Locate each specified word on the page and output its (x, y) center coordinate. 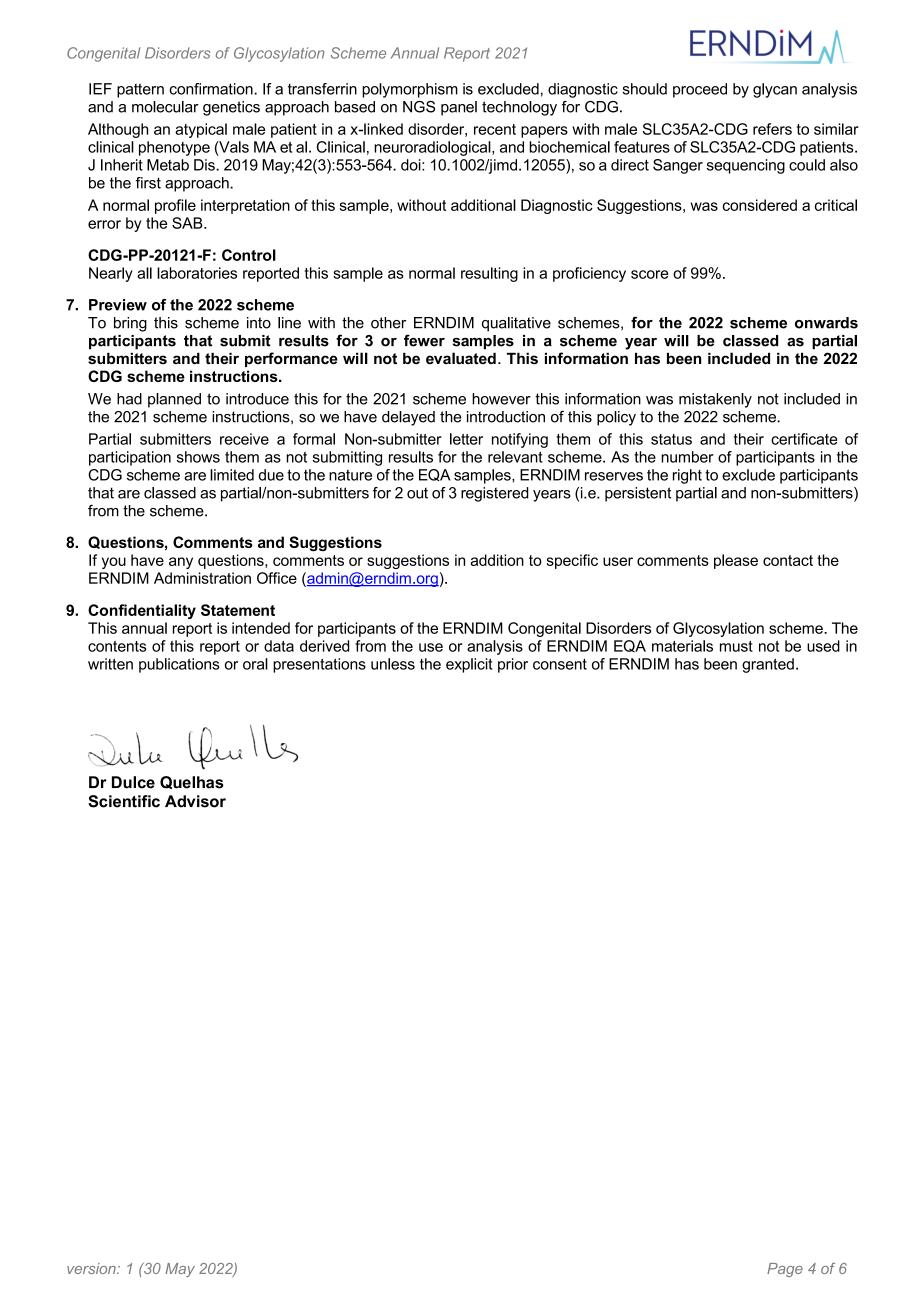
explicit (469, 665)
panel (459, 108)
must (736, 646)
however (501, 399)
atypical (201, 130)
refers (772, 129)
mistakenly (715, 400)
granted (768, 665)
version (92, 1268)
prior (513, 665)
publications (179, 665)
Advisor (195, 801)
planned (174, 400)
